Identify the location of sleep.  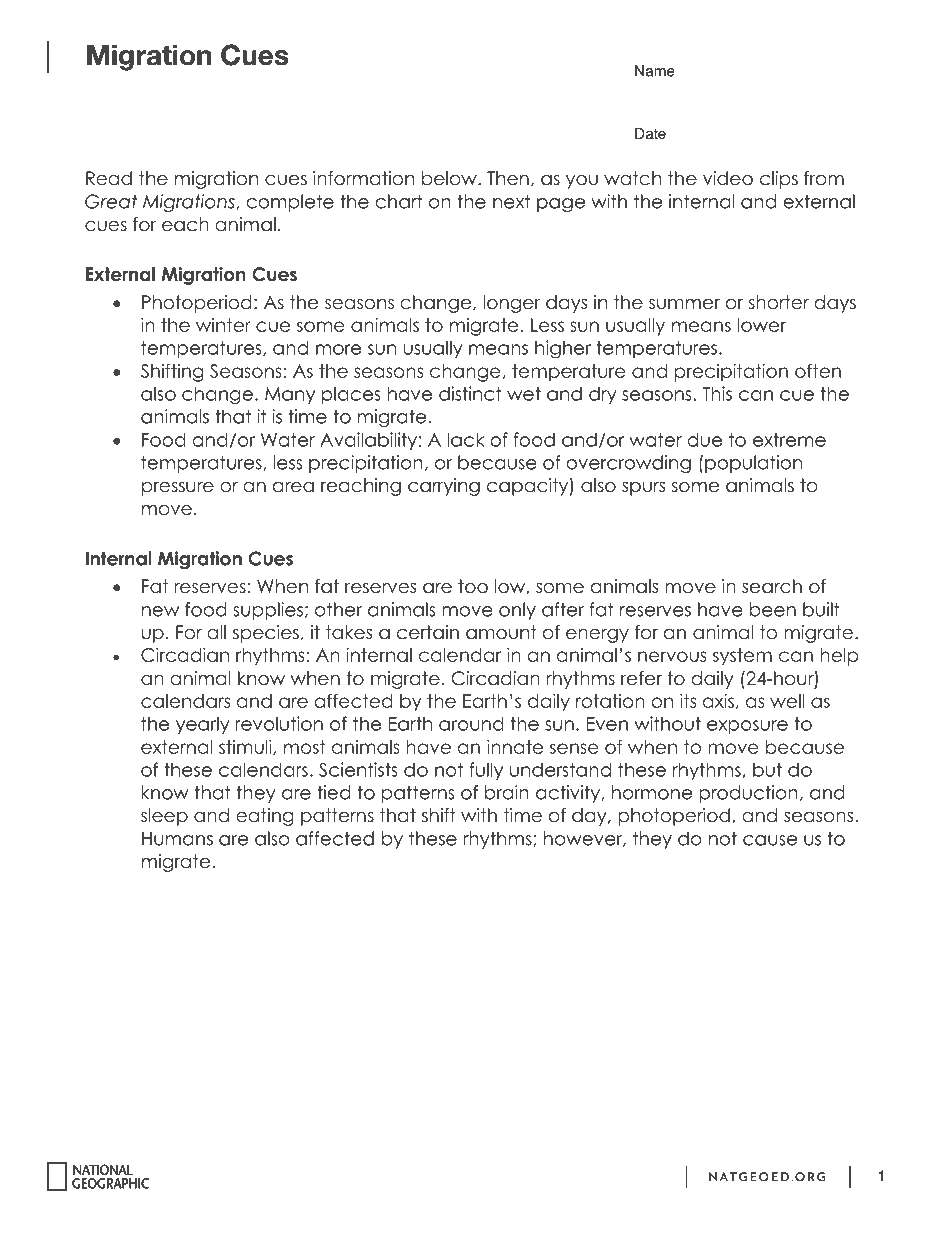
(164, 817).
